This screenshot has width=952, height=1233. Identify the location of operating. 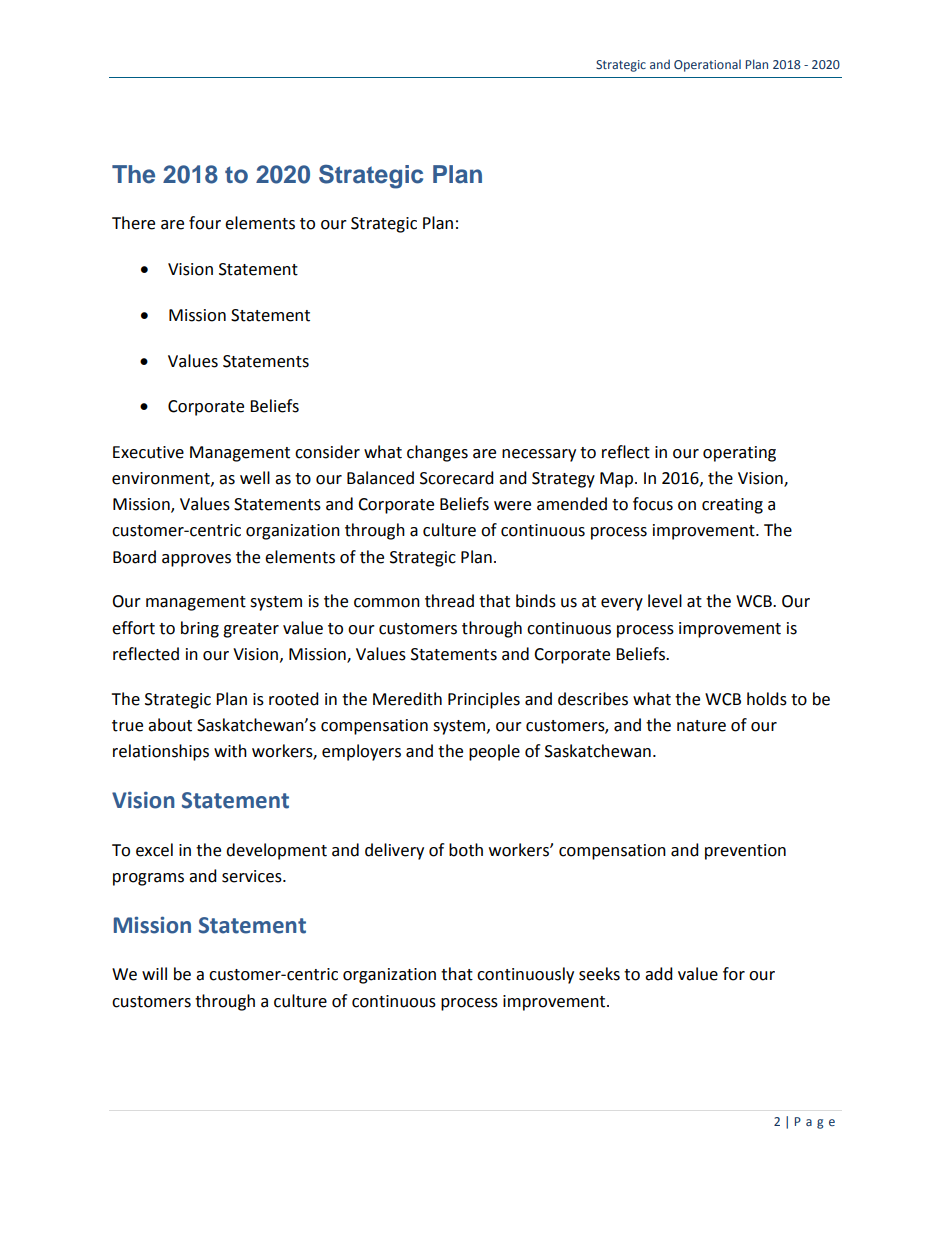
(739, 454).
